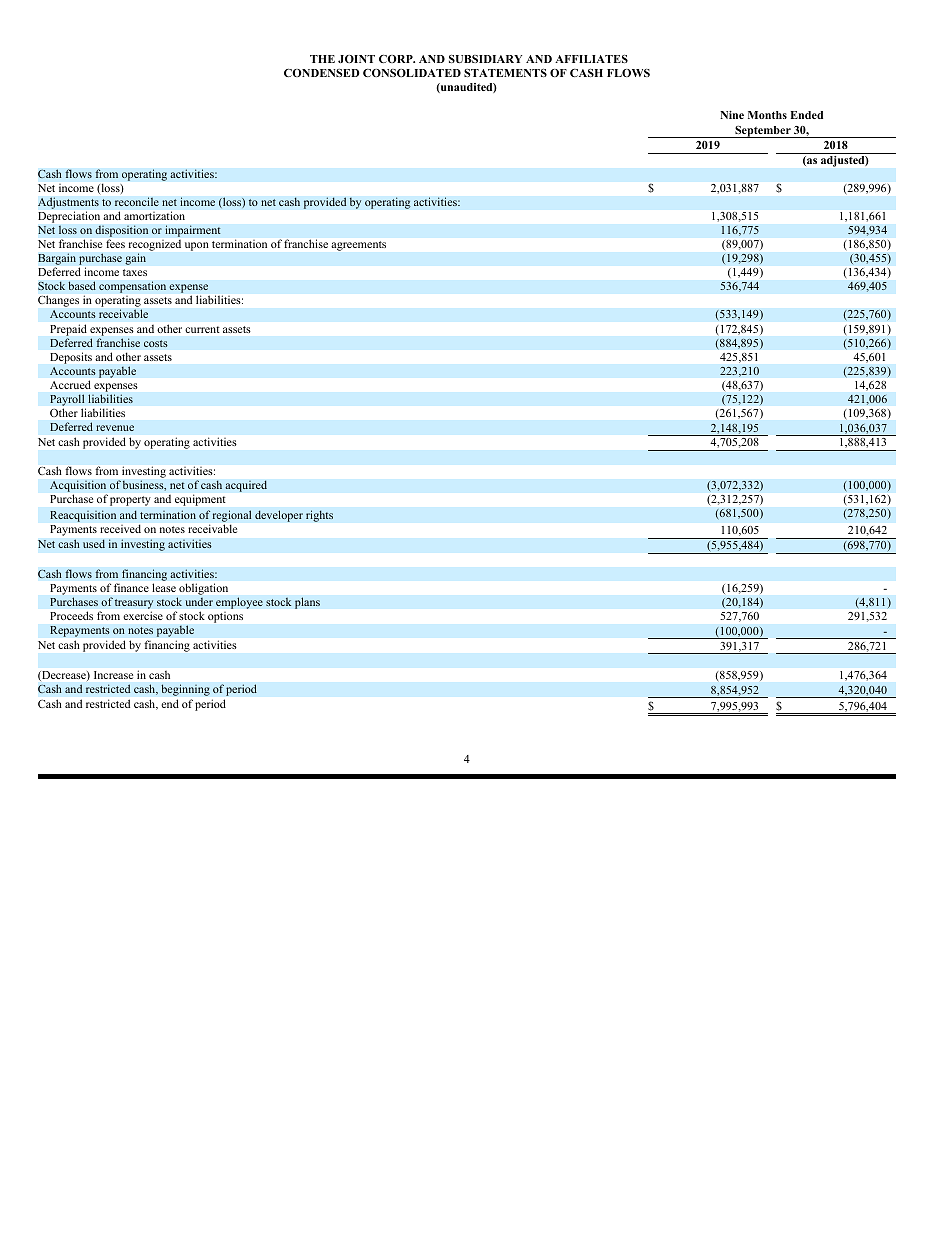 The width and height of the screenshot is (952, 1233). I want to click on September, so click(763, 132).
